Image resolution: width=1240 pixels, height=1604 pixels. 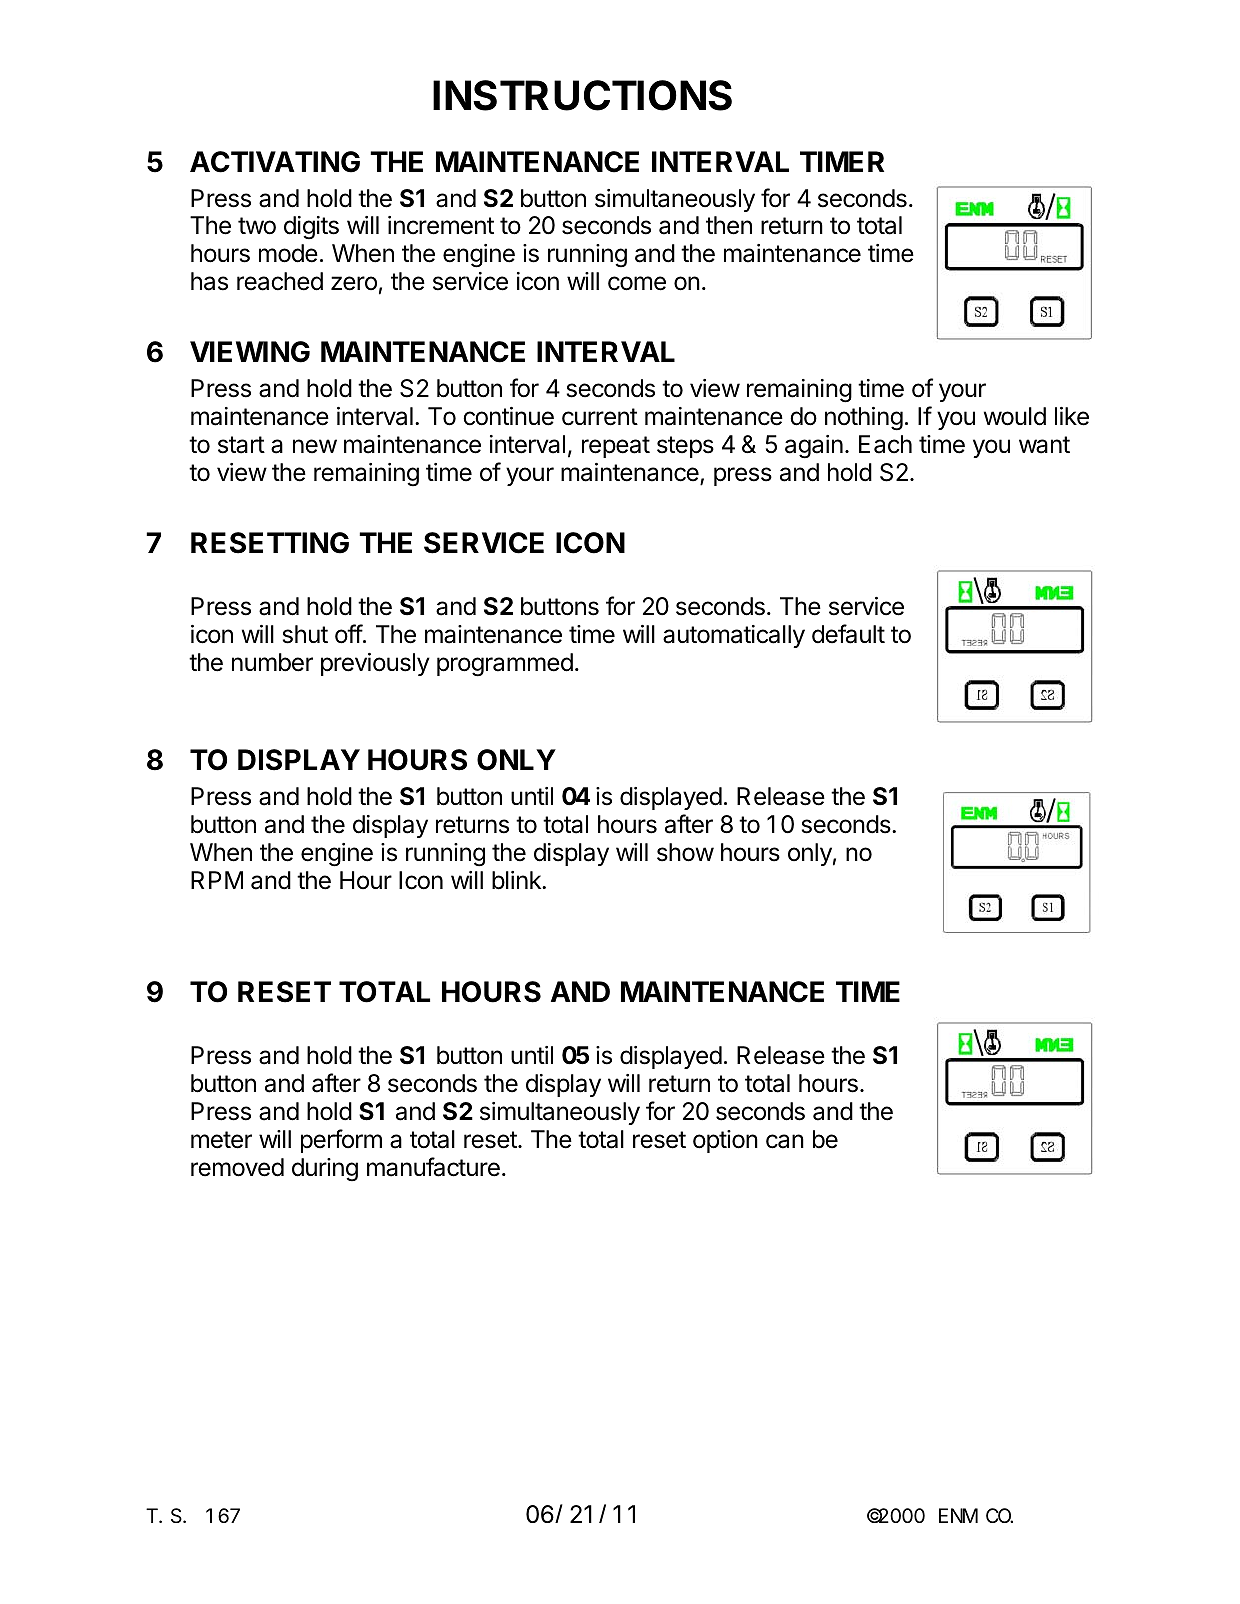 I want to click on then, so click(x=729, y=225).
